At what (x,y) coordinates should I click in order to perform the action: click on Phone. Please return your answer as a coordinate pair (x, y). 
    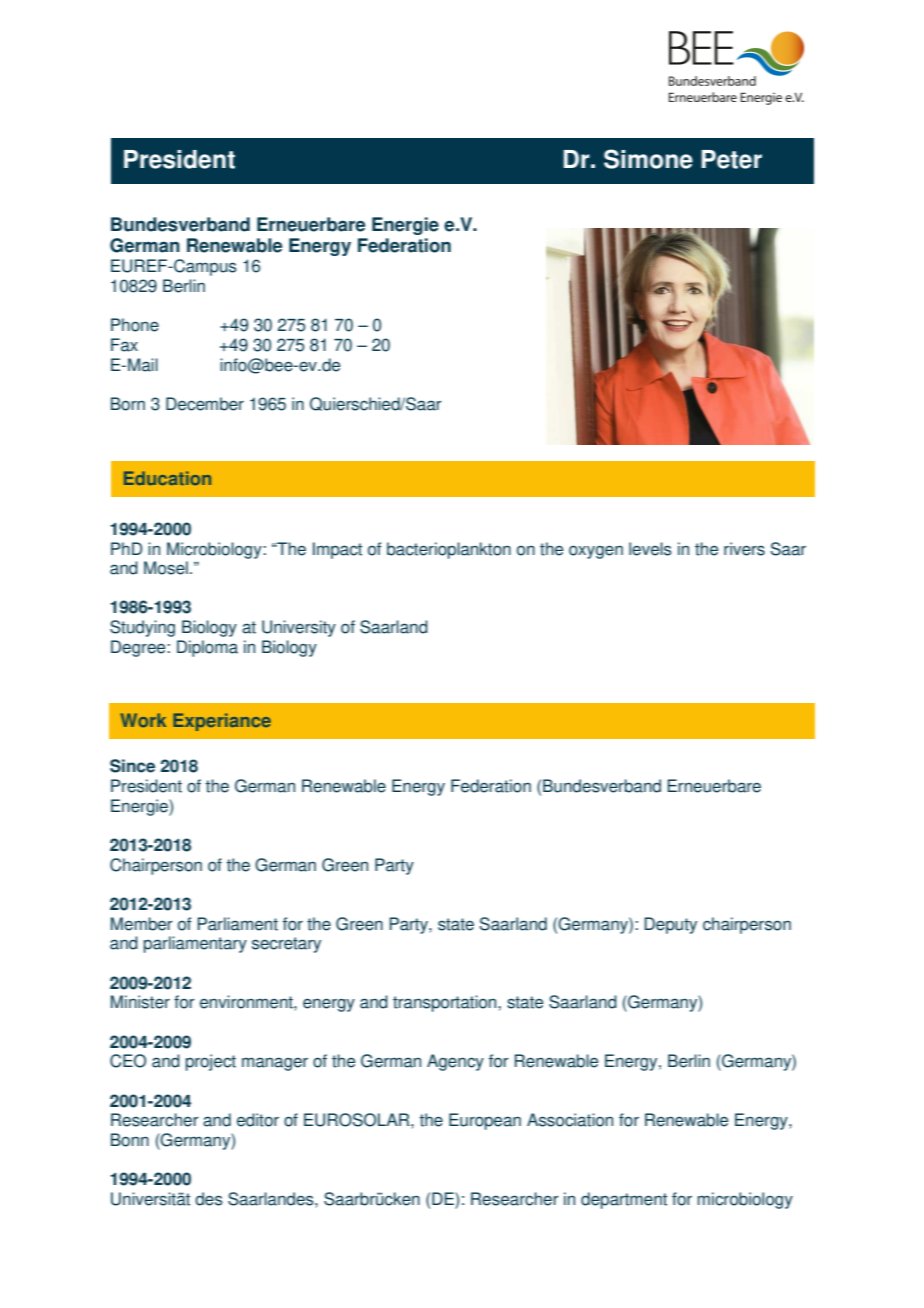
    Looking at the image, I should click on (135, 325).
